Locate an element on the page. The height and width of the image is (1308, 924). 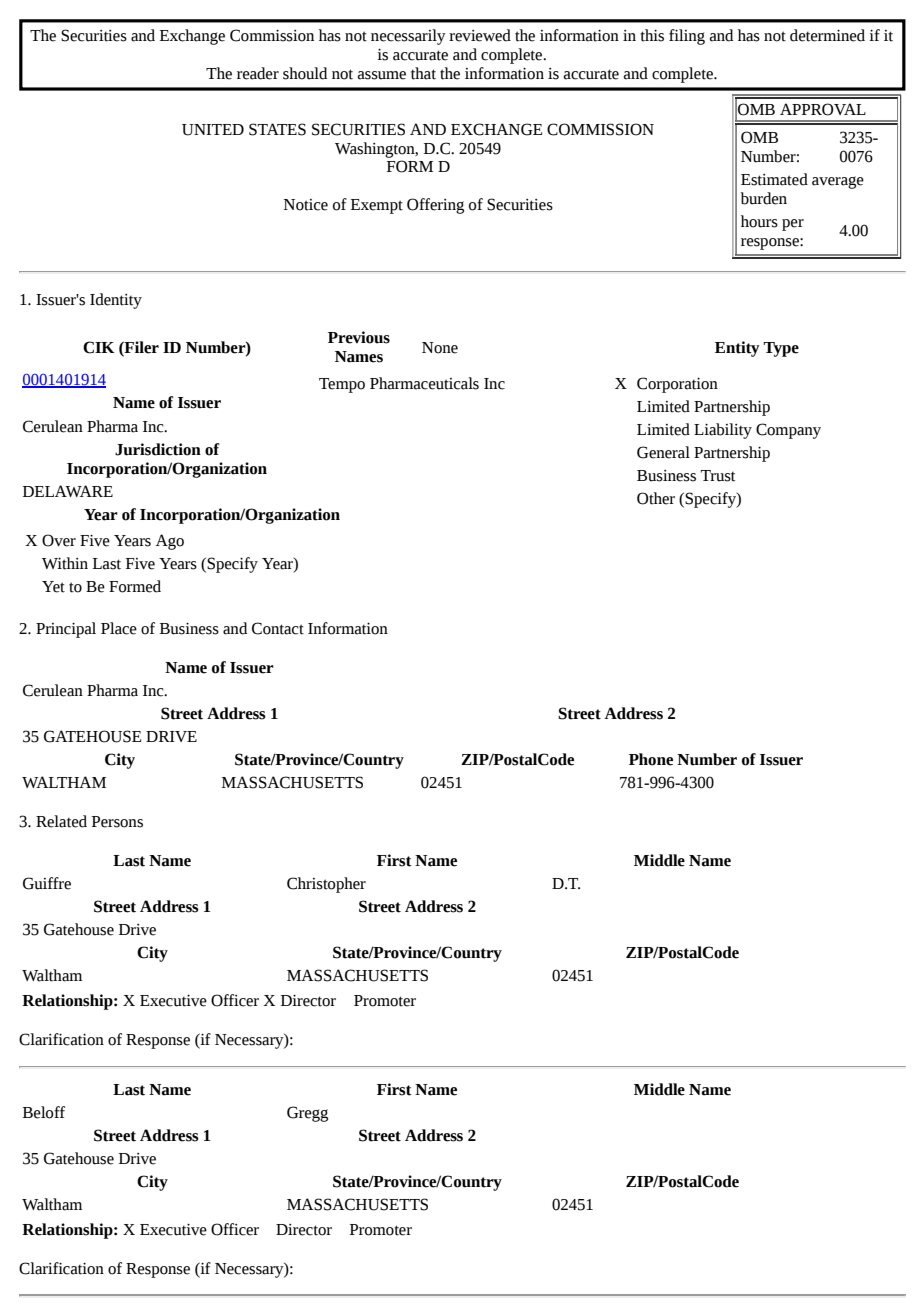
Ago is located at coordinates (170, 542).
